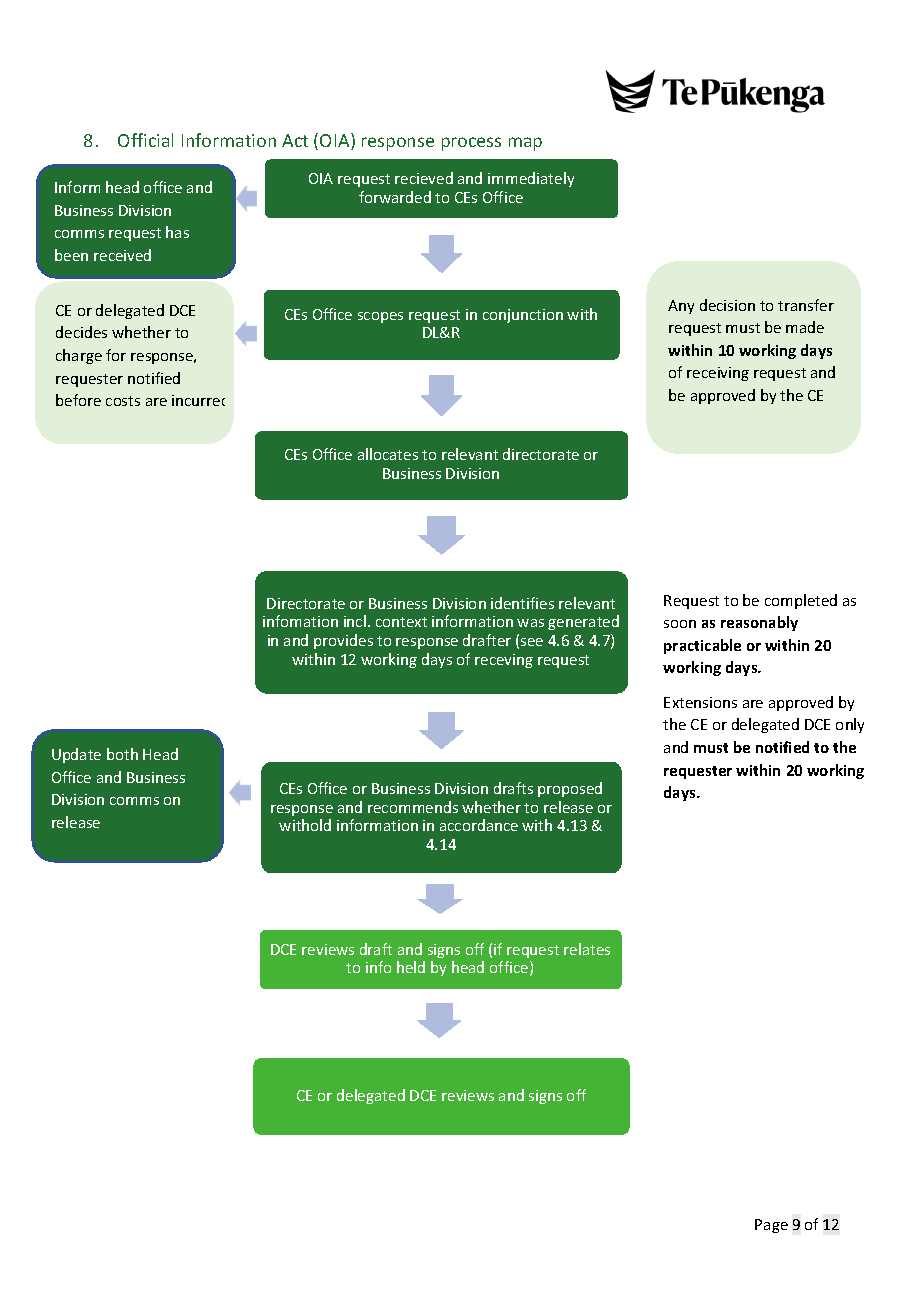  Describe the element at coordinates (145, 140) in the image. I see `Official` at that location.
